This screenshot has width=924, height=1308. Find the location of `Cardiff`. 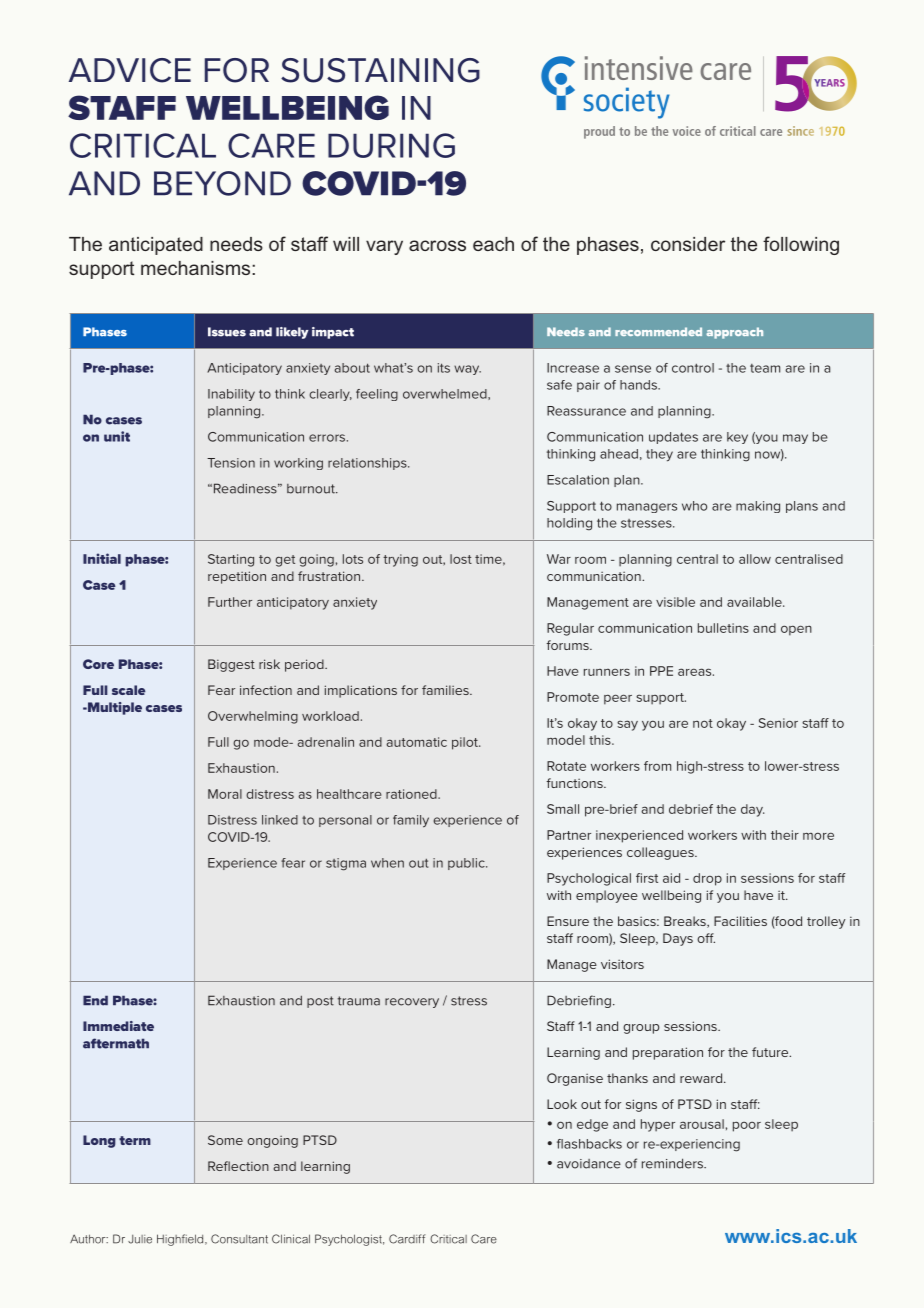

Cardiff is located at coordinates (407, 1239).
